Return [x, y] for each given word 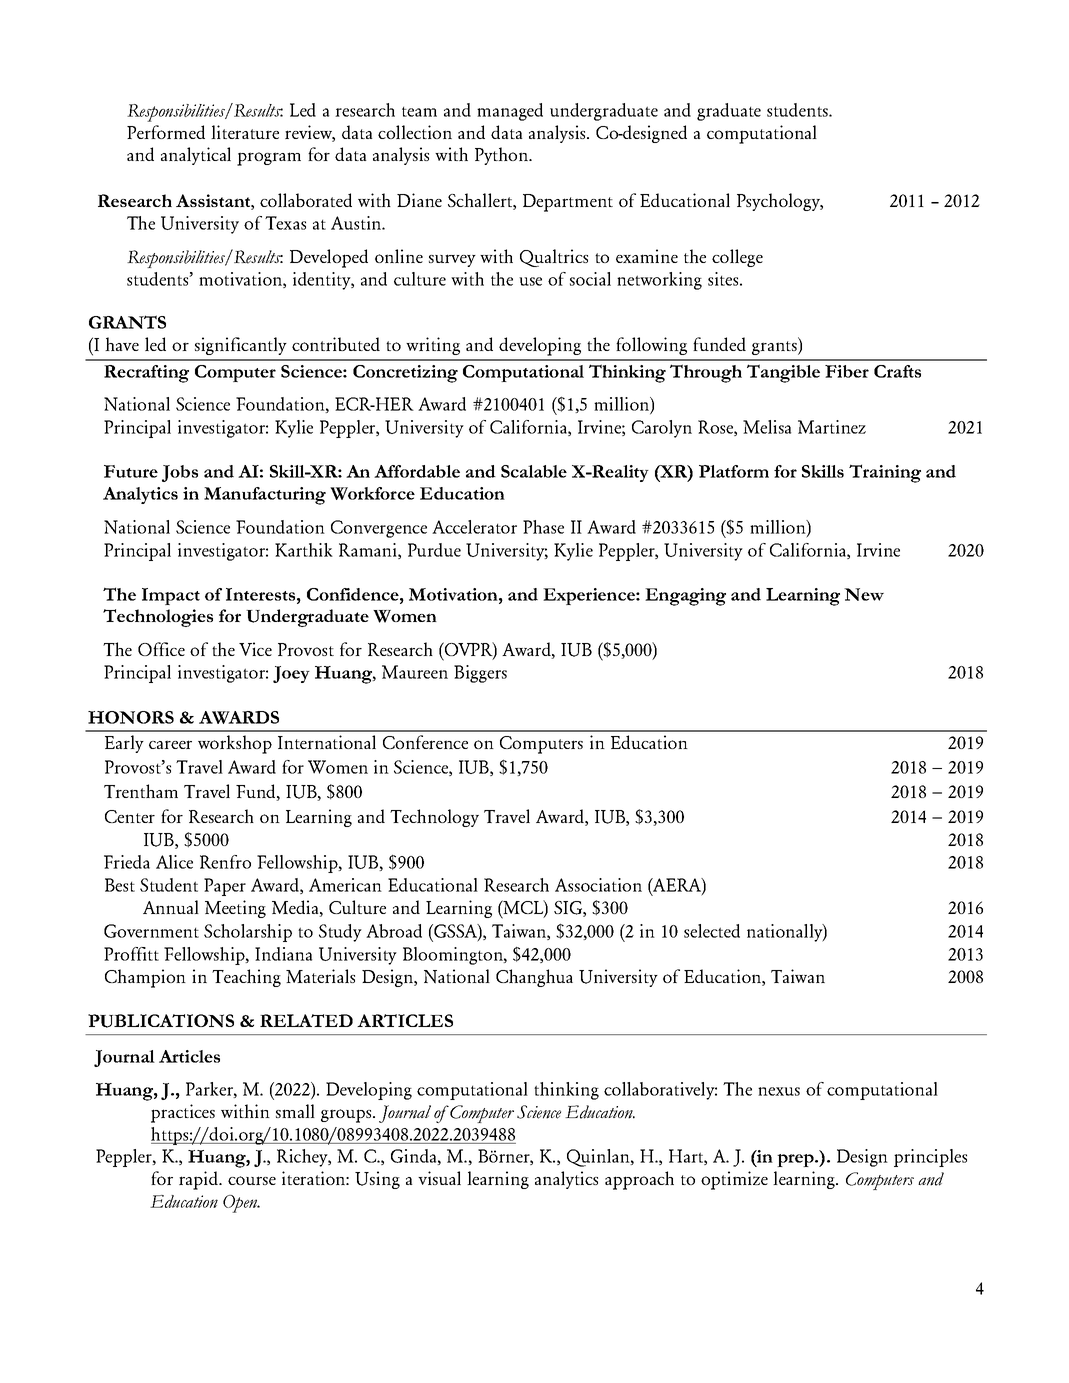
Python [502, 156]
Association [598, 885]
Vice [255, 649]
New [864, 594]
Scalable [534, 471]
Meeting [235, 909]
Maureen [415, 672]
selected [712, 931]
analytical [196, 156]
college [737, 258]
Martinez [832, 427]
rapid [199, 1180]
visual [439, 1178]
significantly [241, 346]
